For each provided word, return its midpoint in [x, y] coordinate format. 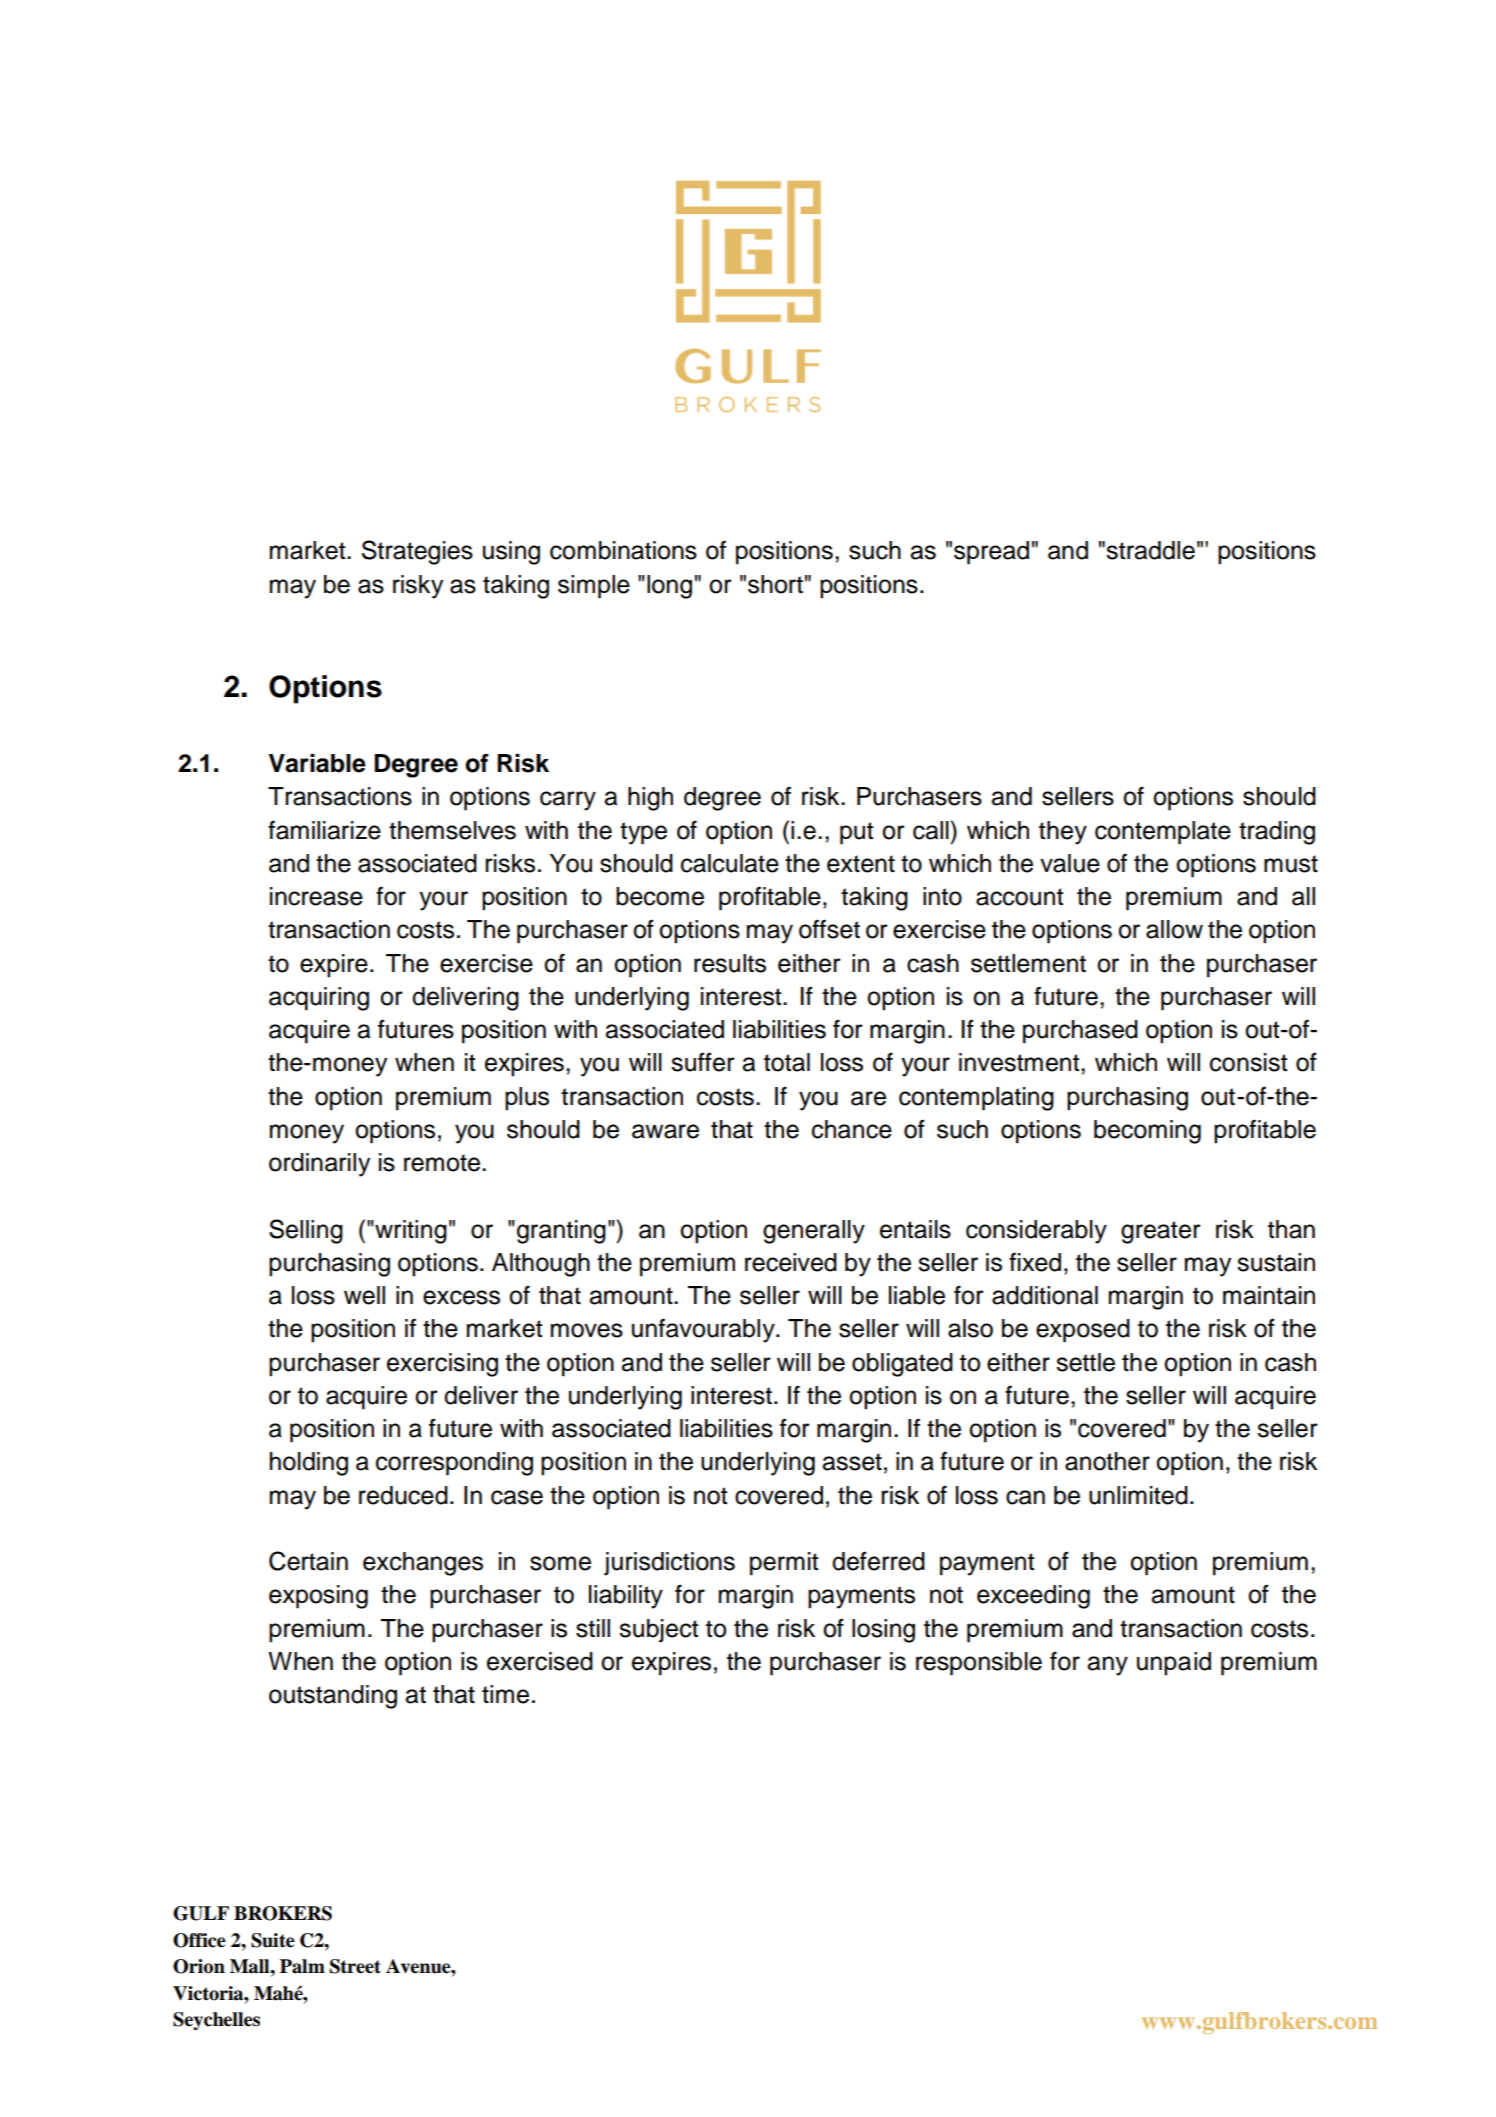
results [730, 963]
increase [316, 896]
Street [355, 1966]
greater [1161, 1232]
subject [659, 1631]
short [775, 584]
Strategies [417, 552]
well [364, 1295]
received [791, 1262]
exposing [318, 1597]
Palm [302, 1966]
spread [991, 553]
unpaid [1174, 1664]
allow [1174, 929]
